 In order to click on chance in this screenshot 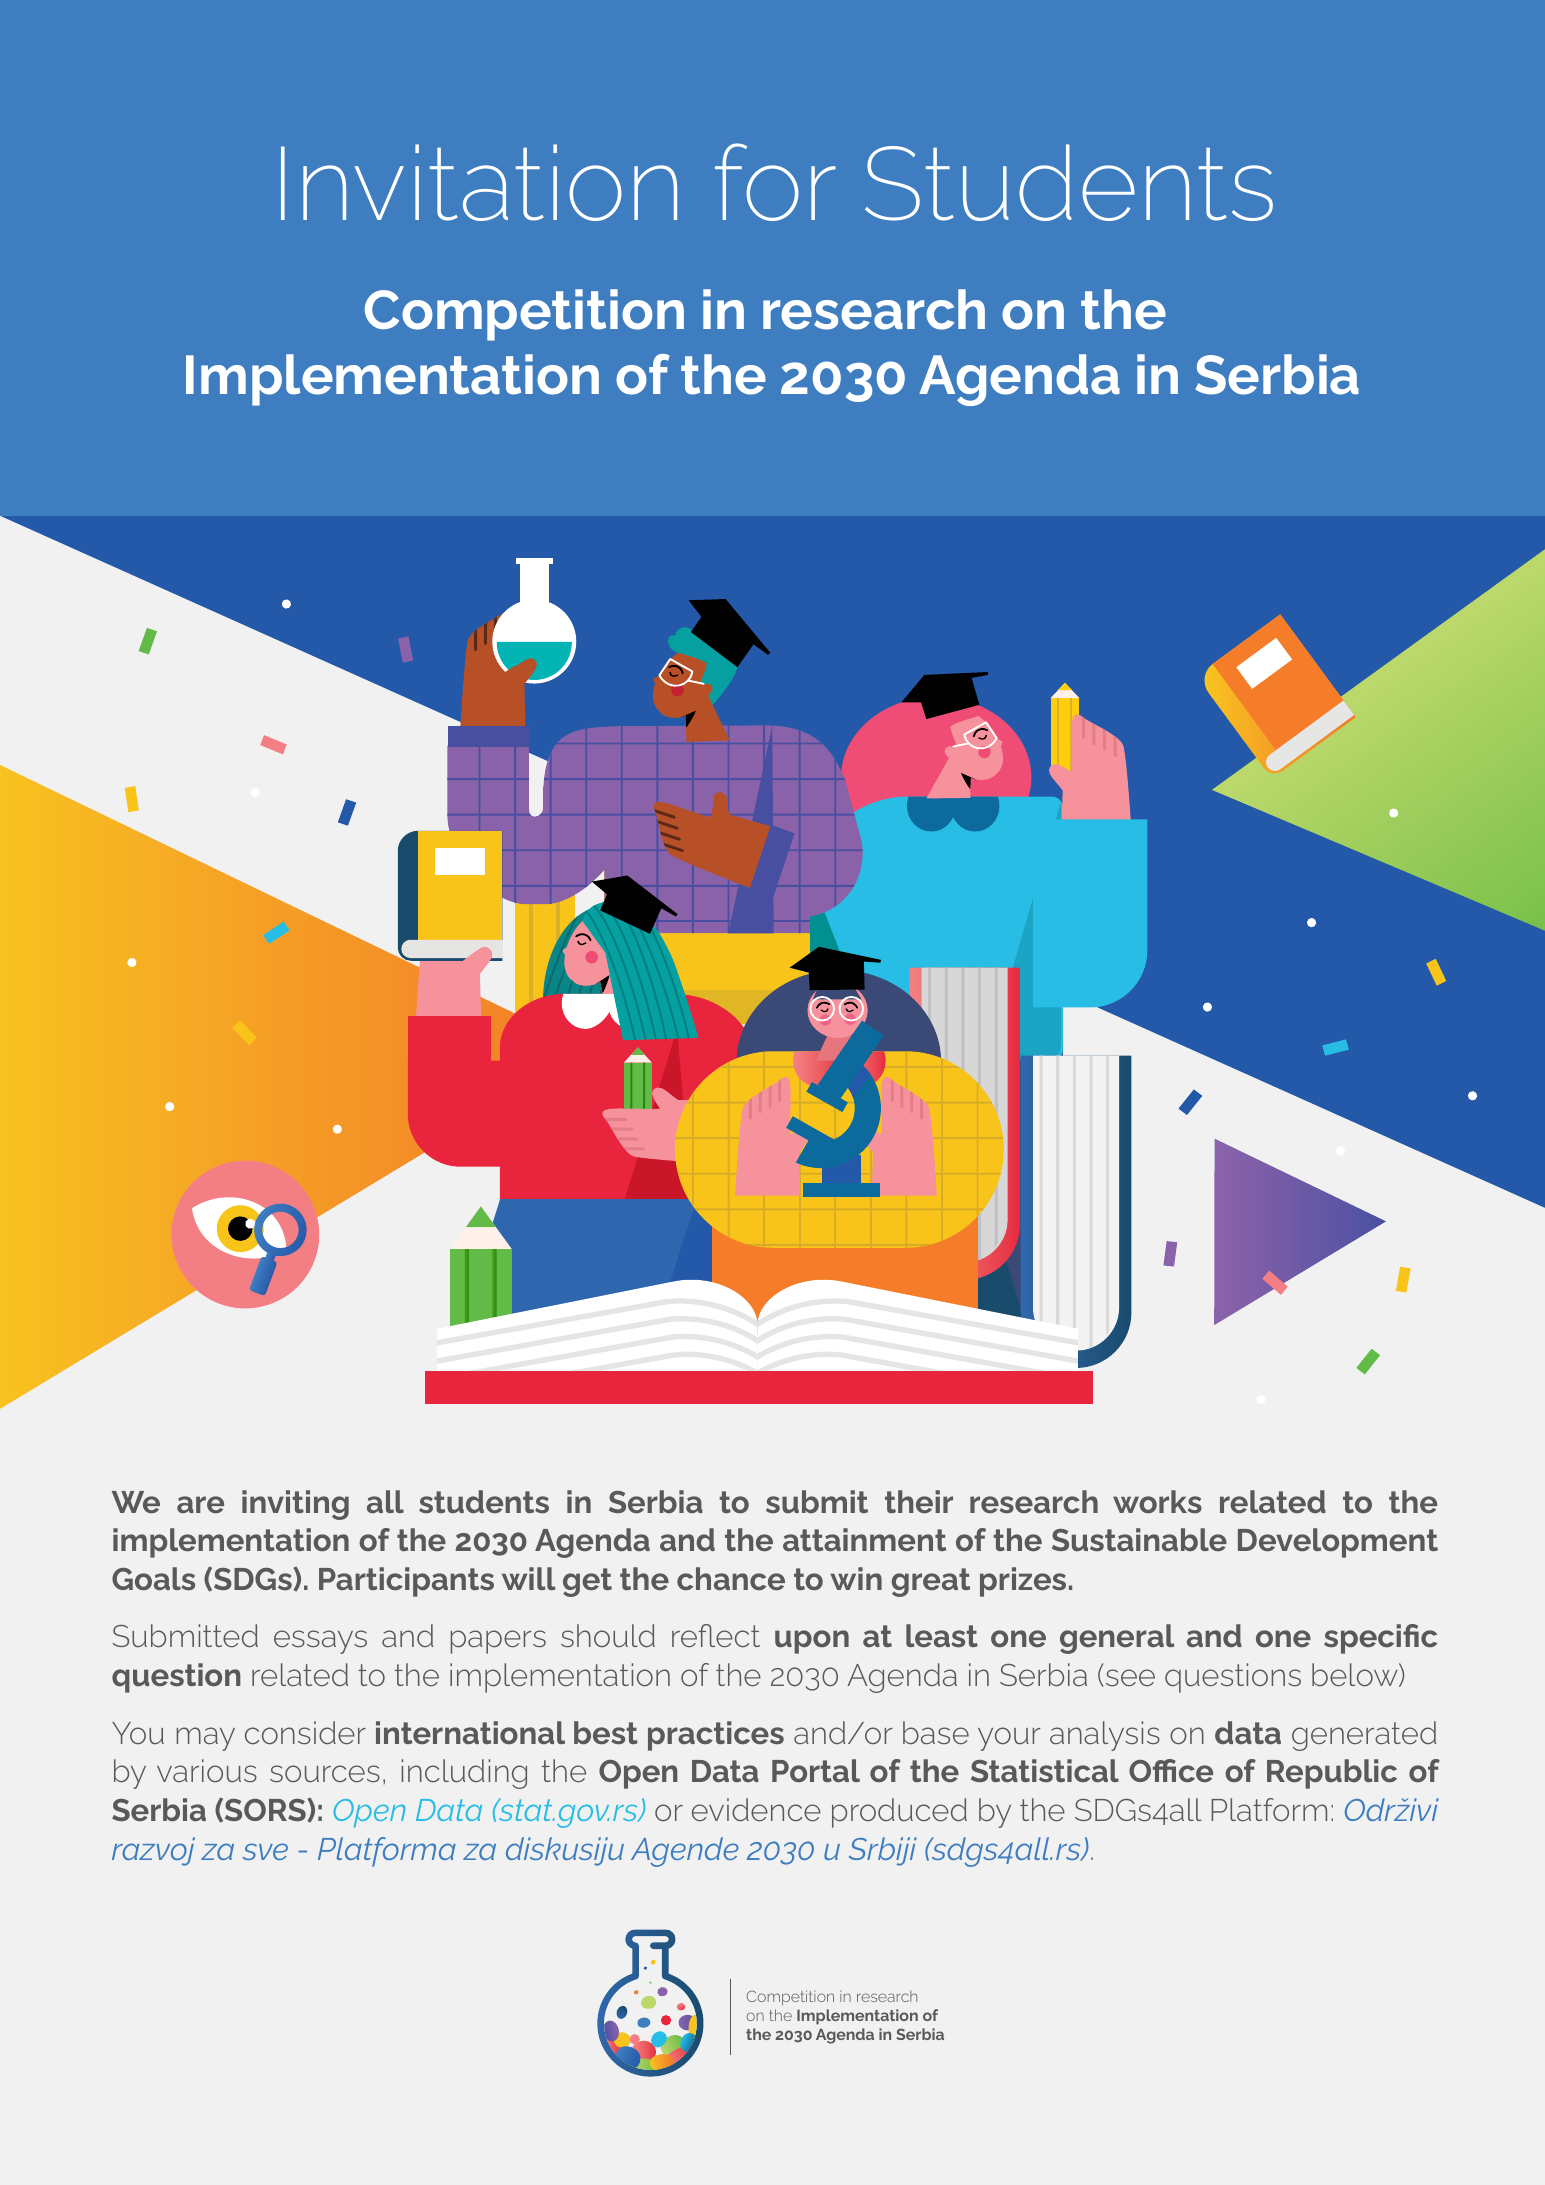, I will do `click(731, 1578)`.
